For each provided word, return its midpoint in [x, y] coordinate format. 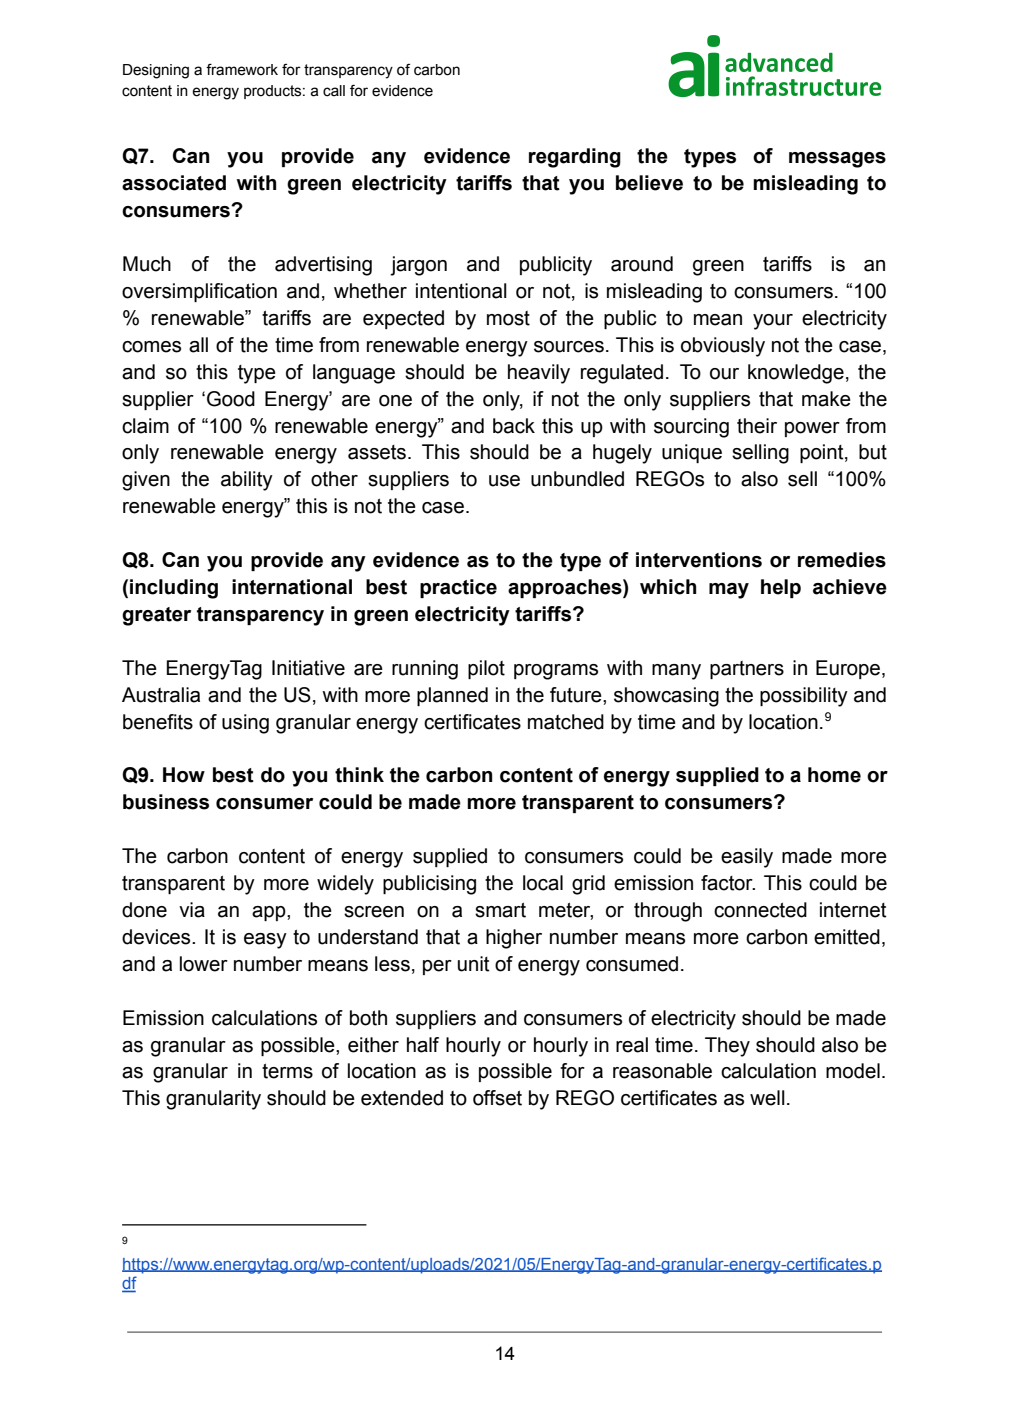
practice [458, 588]
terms [287, 1071]
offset [497, 1098]
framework [242, 69]
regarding [575, 158]
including [174, 589]
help [781, 588]
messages [837, 160]
